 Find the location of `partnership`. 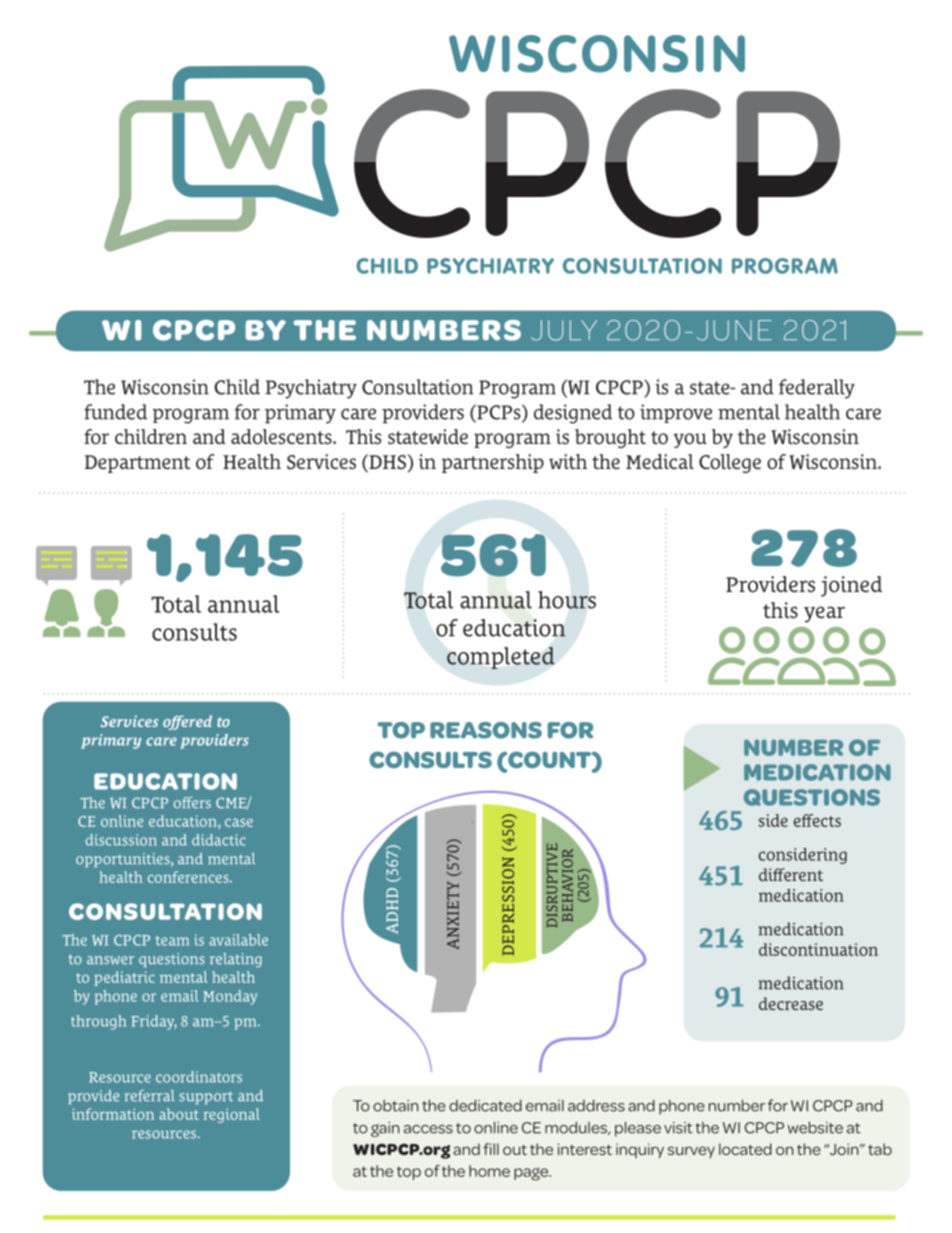

partnership is located at coordinates (493, 463).
